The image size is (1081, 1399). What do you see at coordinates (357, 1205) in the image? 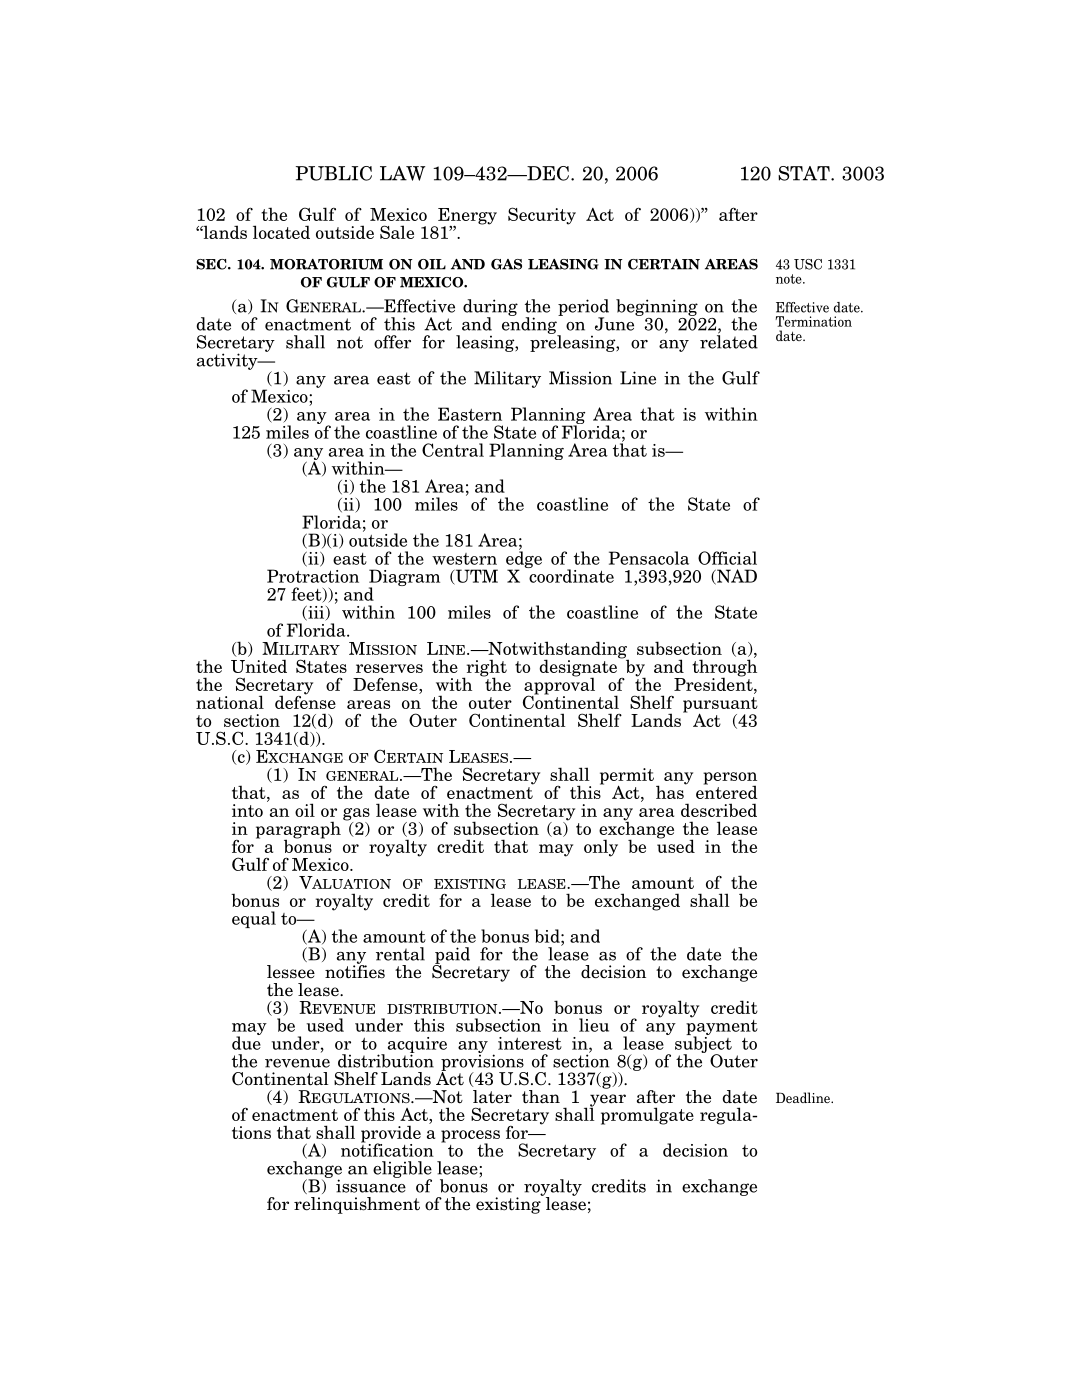
I see `relinquishment` at bounding box center [357, 1205].
